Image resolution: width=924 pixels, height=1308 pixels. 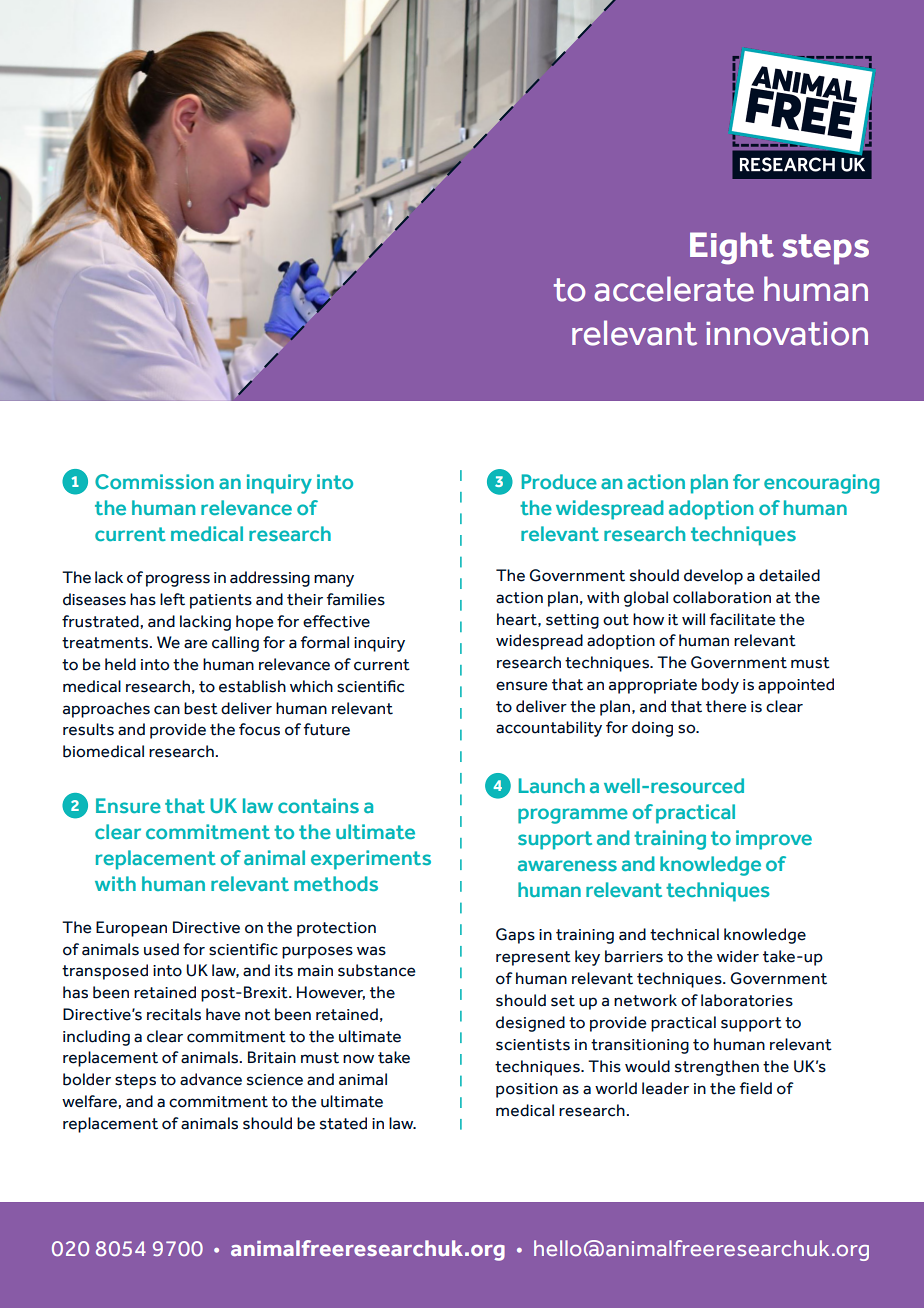 I want to click on Produce, so click(x=559, y=481).
